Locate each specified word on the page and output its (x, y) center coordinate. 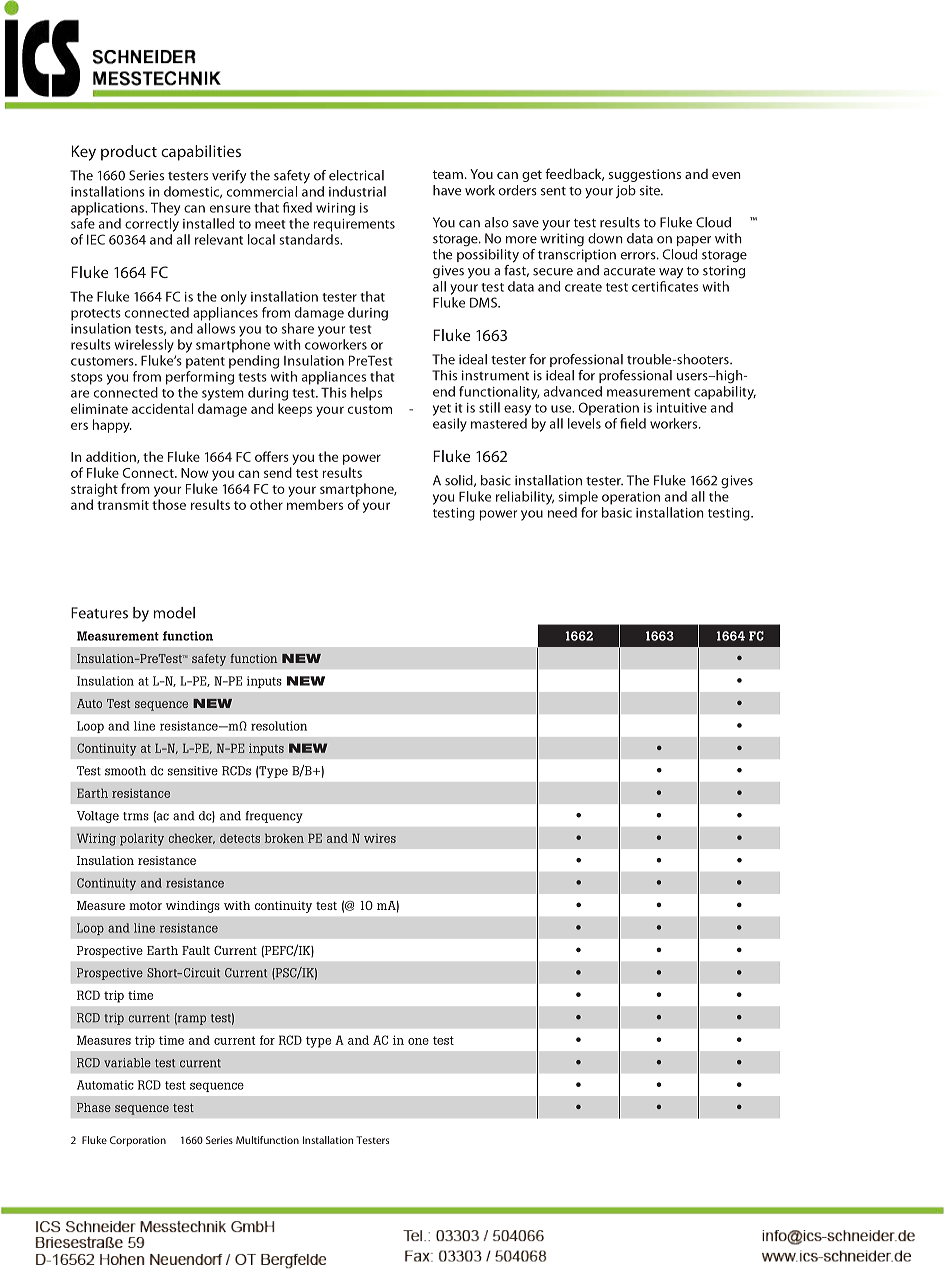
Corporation (138, 1141)
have (447, 190)
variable (127, 1063)
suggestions (644, 175)
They (165, 209)
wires (380, 838)
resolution (279, 726)
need (562, 512)
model (174, 613)
